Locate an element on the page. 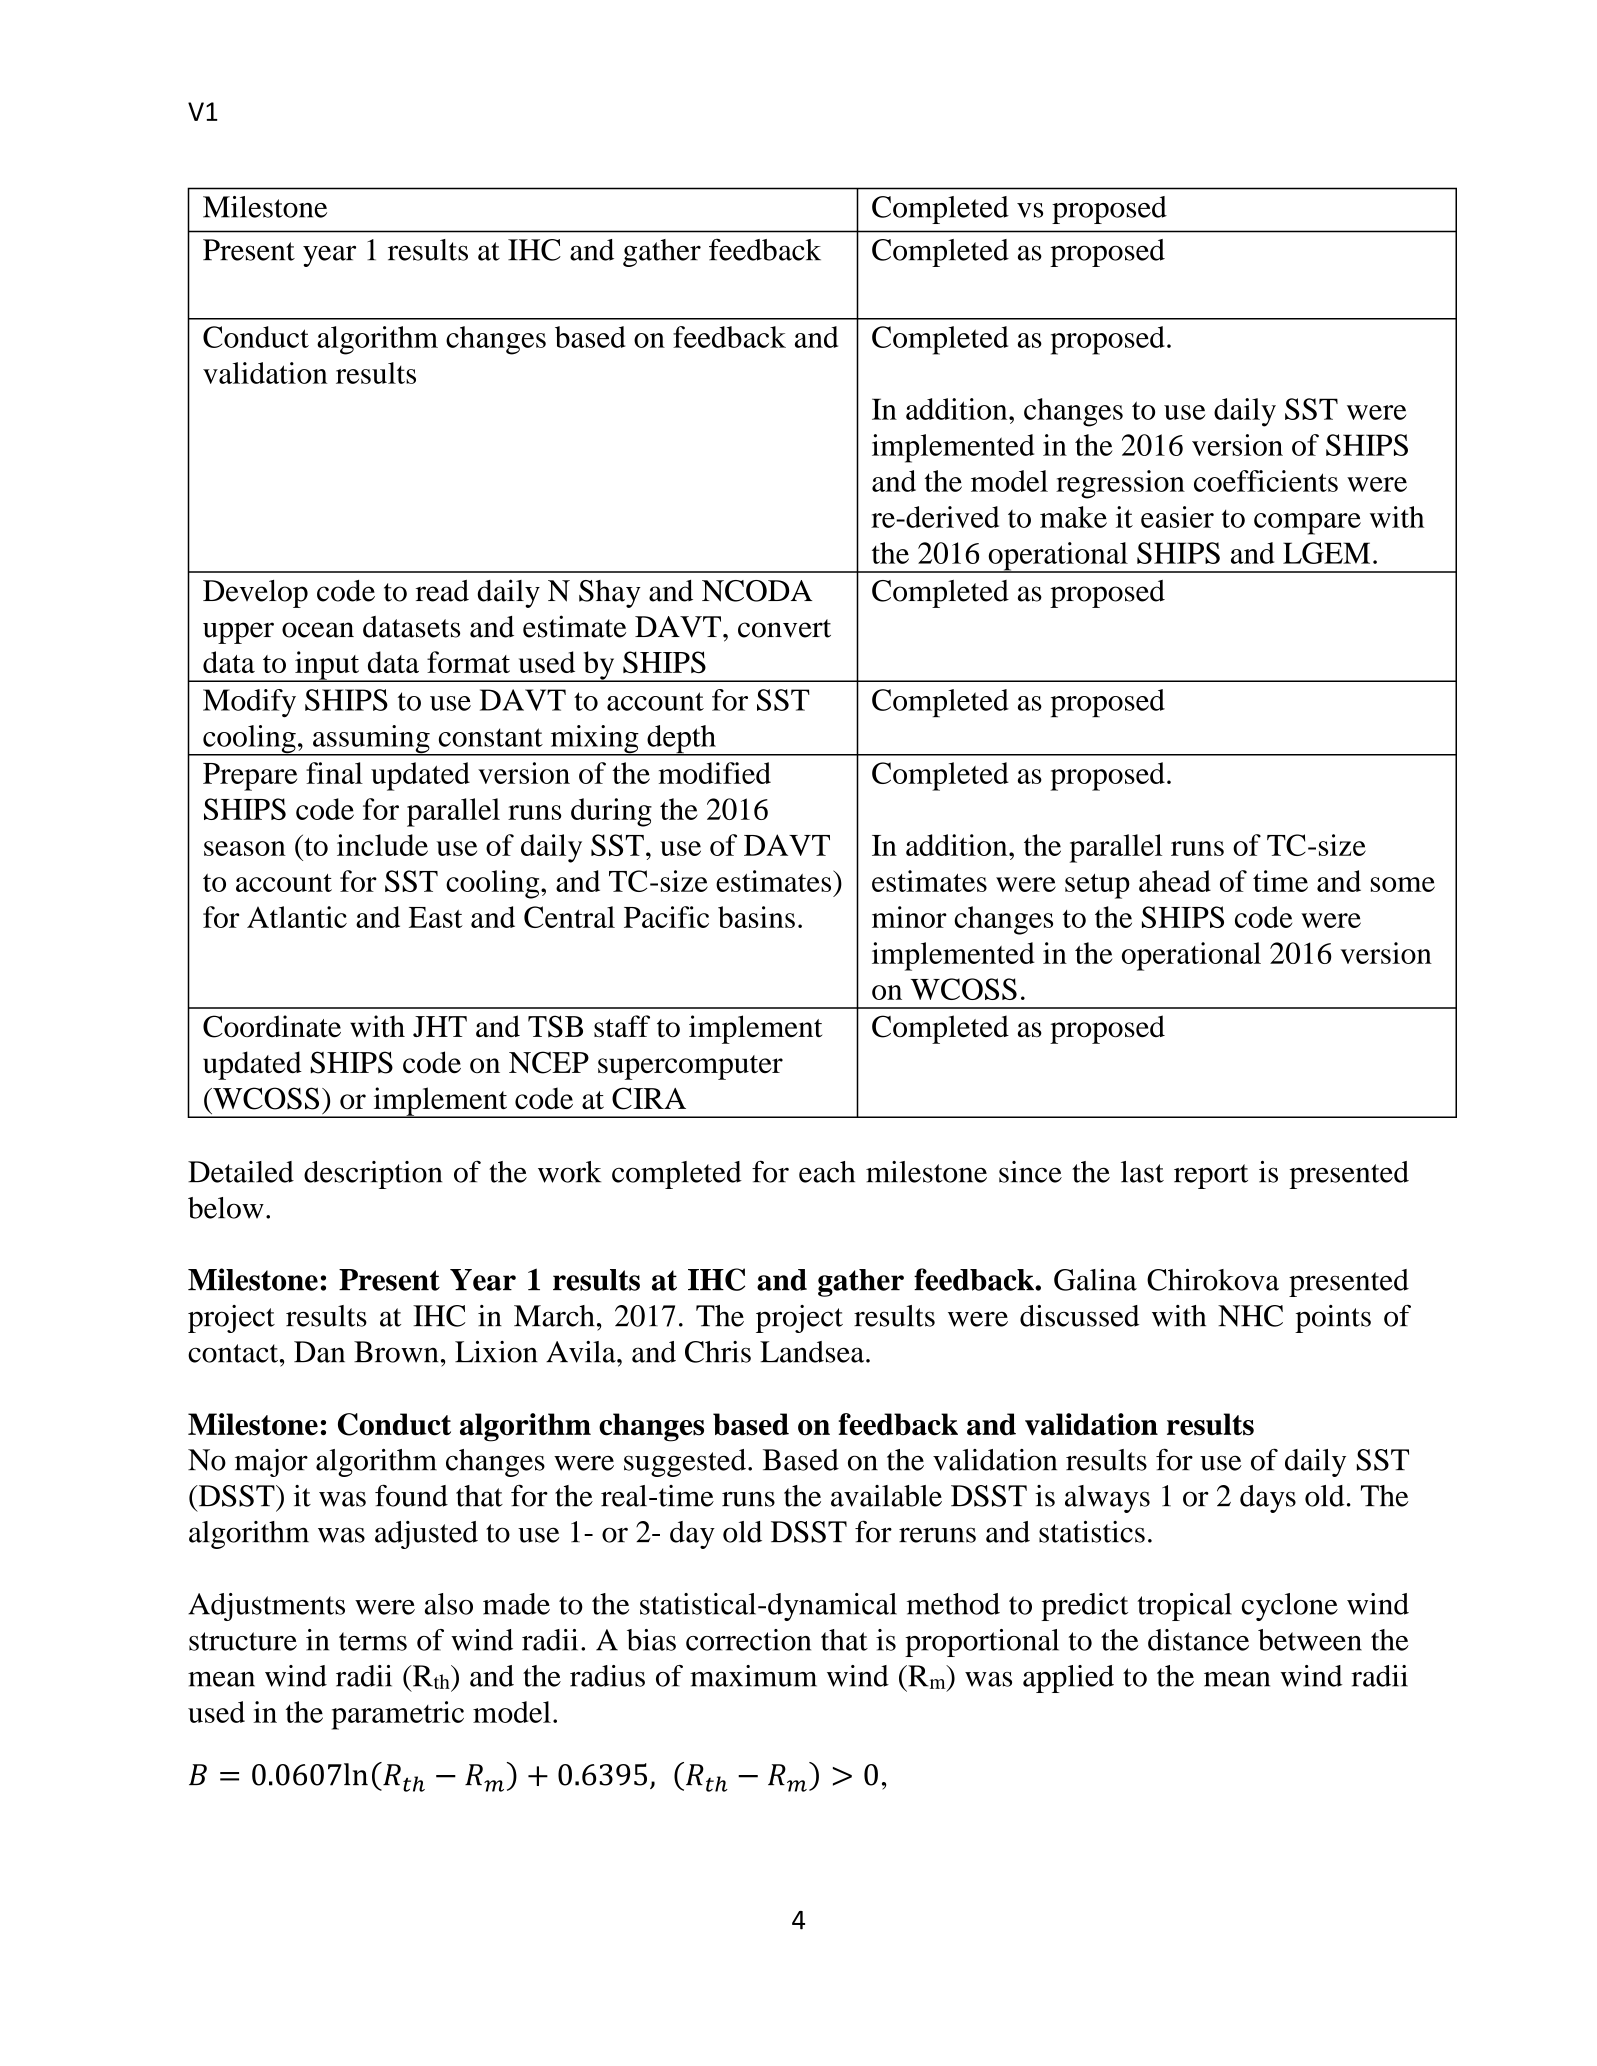  terms is located at coordinates (373, 1641).
